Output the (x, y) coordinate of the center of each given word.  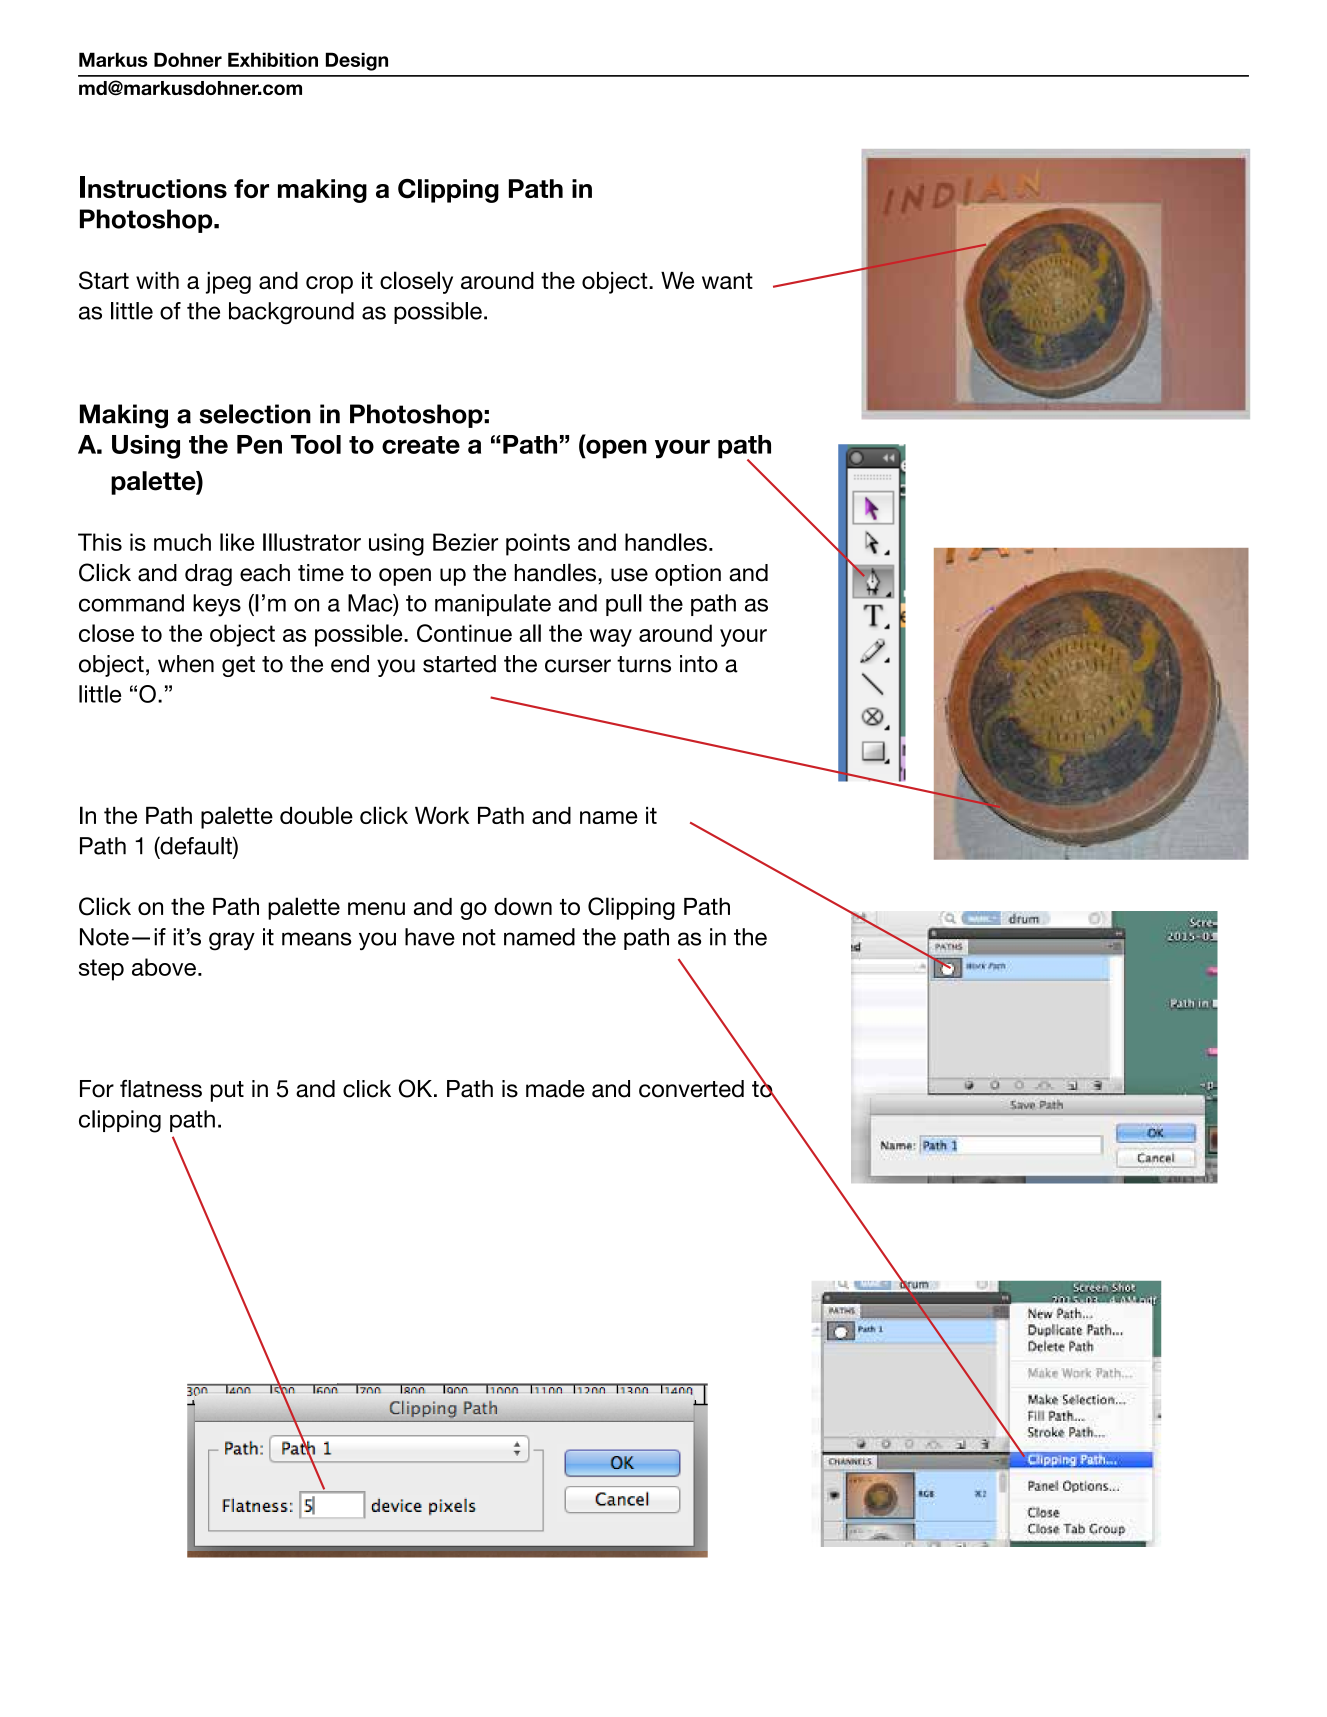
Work (442, 815)
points (538, 544)
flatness (161, 1089)
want (727, 281)
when (186, 664)
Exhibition (273, 59)
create (421, 445)
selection (255, 414)
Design (357, 61)
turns (644, 664)
